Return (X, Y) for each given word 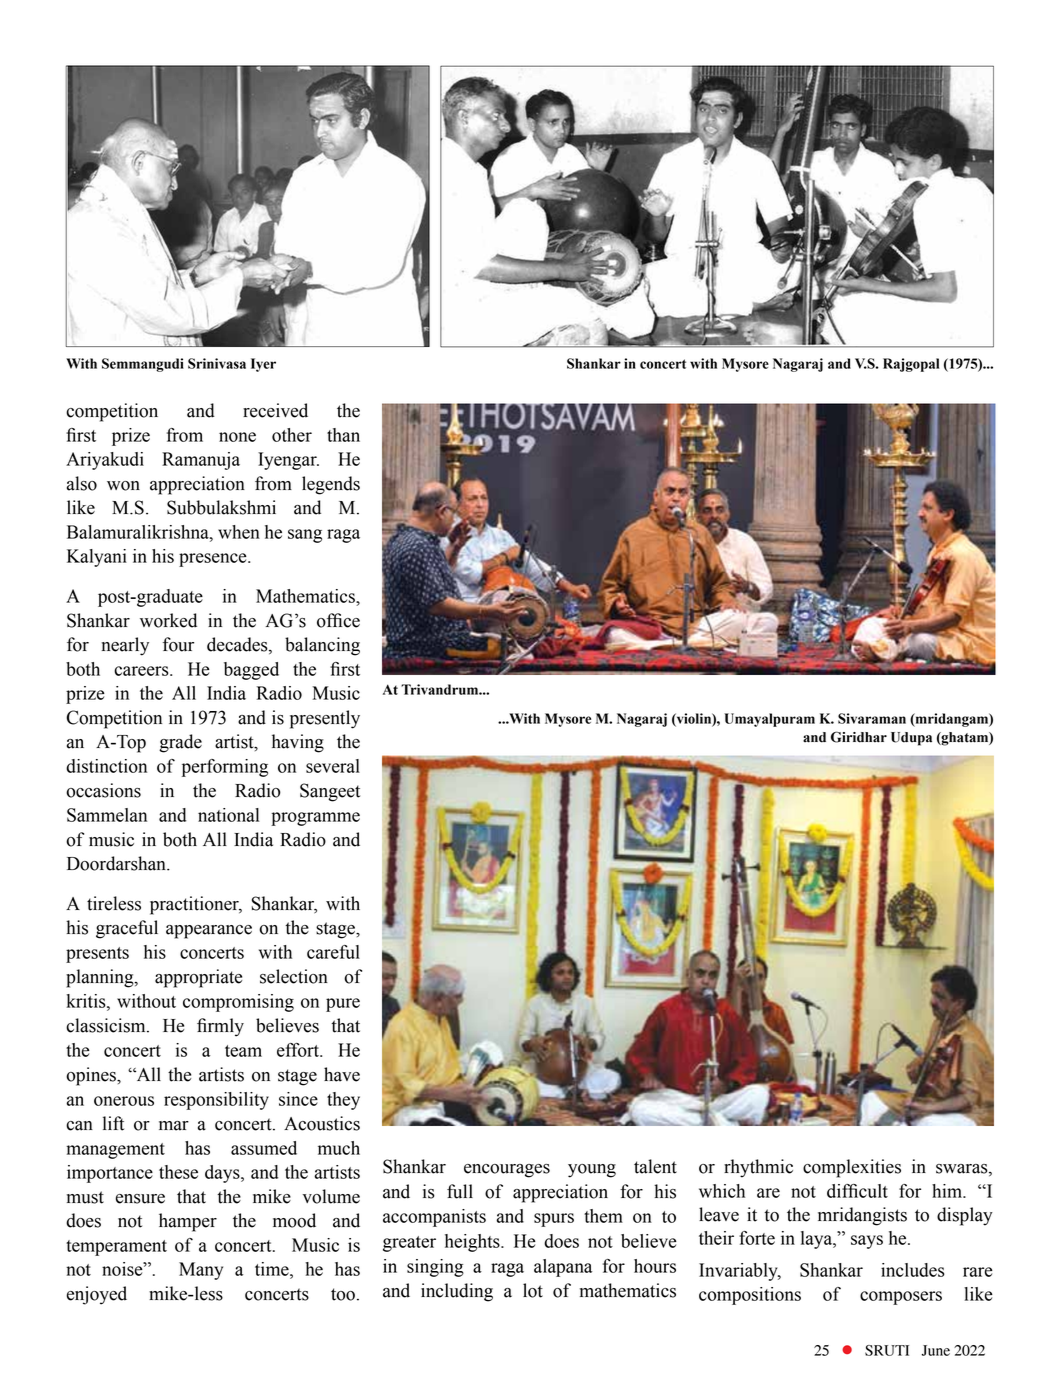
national (228, 815)
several (333, 766)
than (343, 435)
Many (201, 1271)
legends (331, 485)
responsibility (216, 1101)
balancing (322, 646)
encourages (507, 1171)
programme (315, 819)
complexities (852, 1168)
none (237, 437)
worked (168, 620)
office (338, 620)
